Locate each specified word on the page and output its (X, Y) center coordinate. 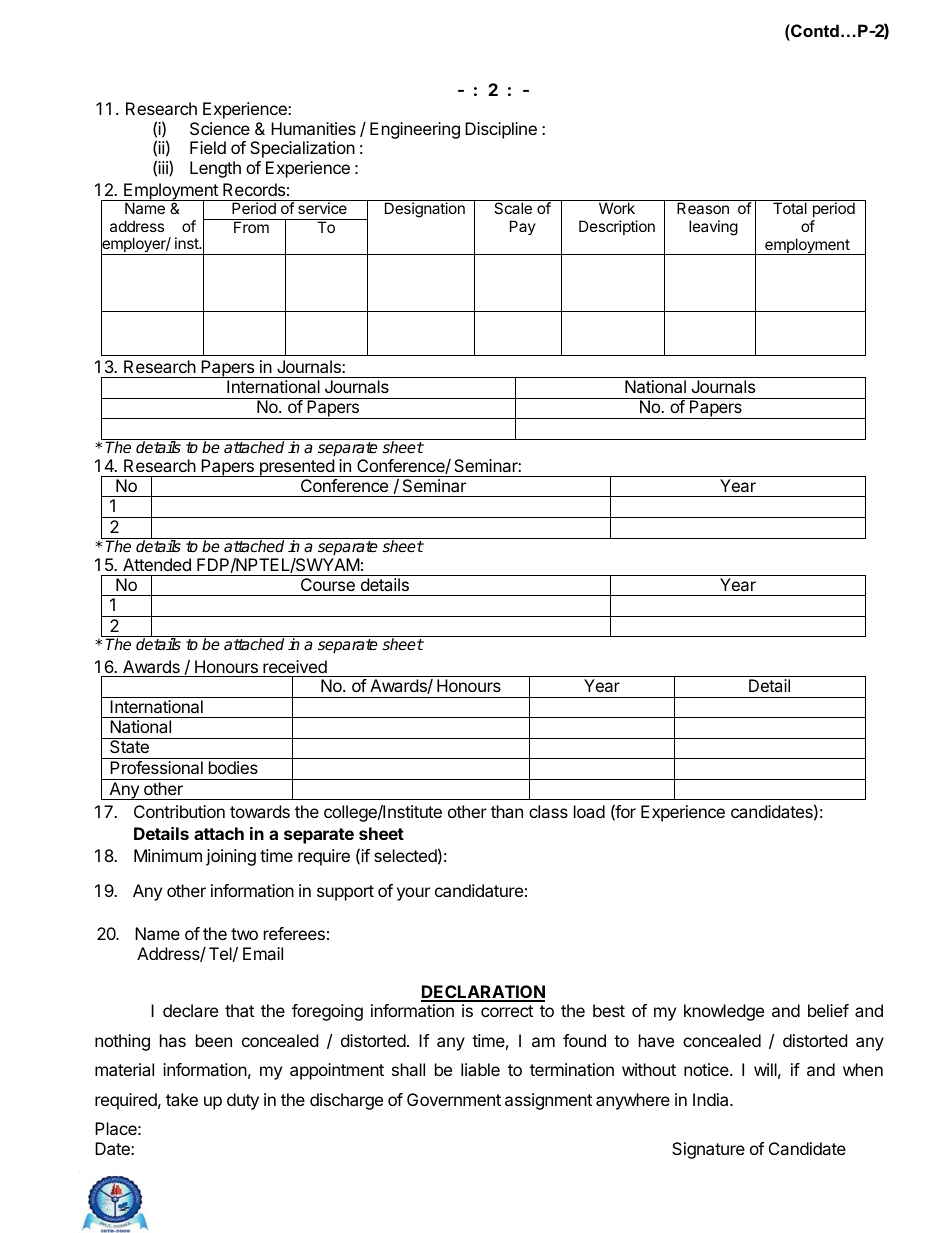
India (712, 1099)
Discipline (501, 130)
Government (454, 1099)
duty (243, 1101)
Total (790, 208)
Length (215, 169)
